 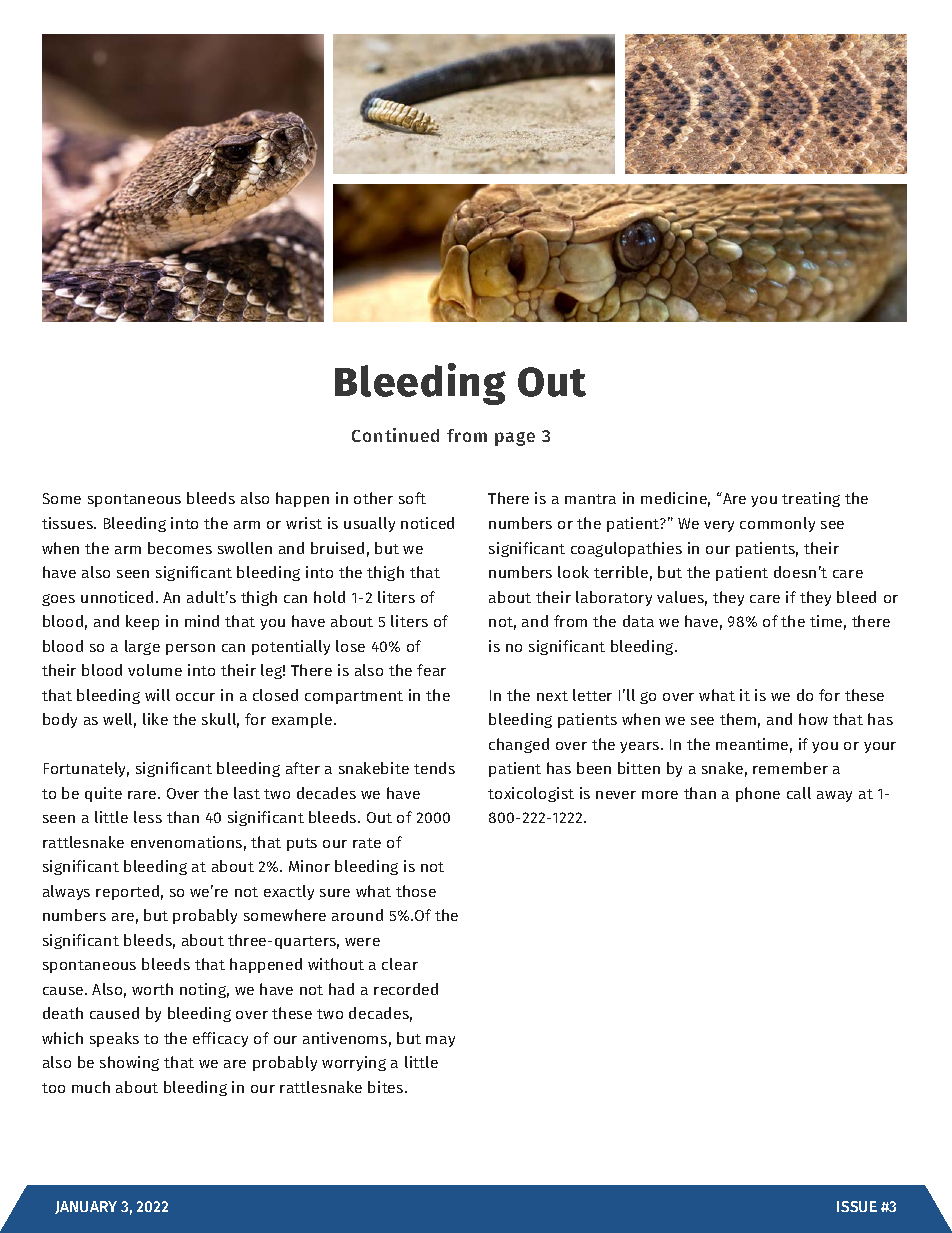 What do you see at coordinates (515, 439) in the page?
I see `page` at bounding box center [515, 439].
